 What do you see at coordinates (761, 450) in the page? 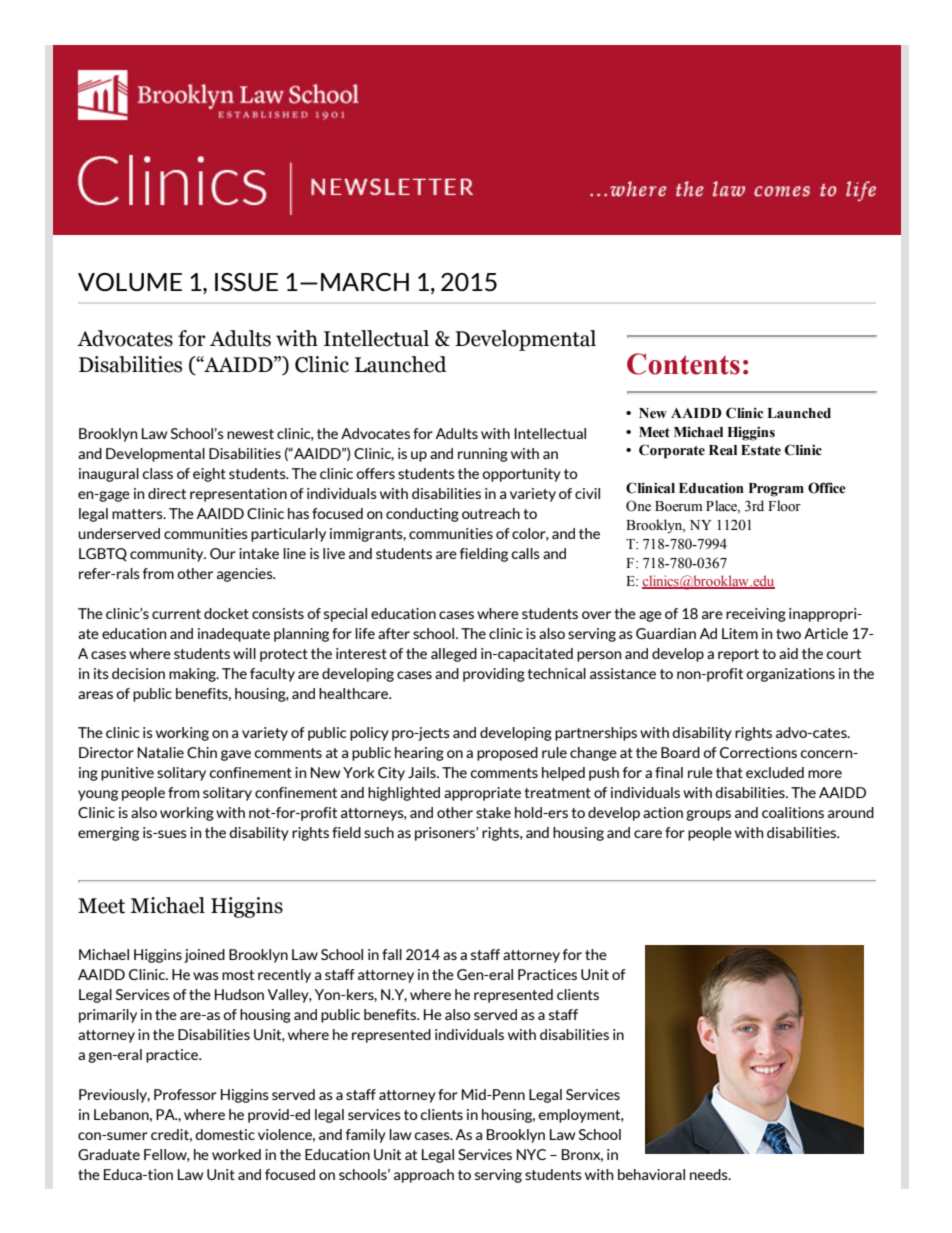
I see `Estate` at bounding box center [761, 450].
